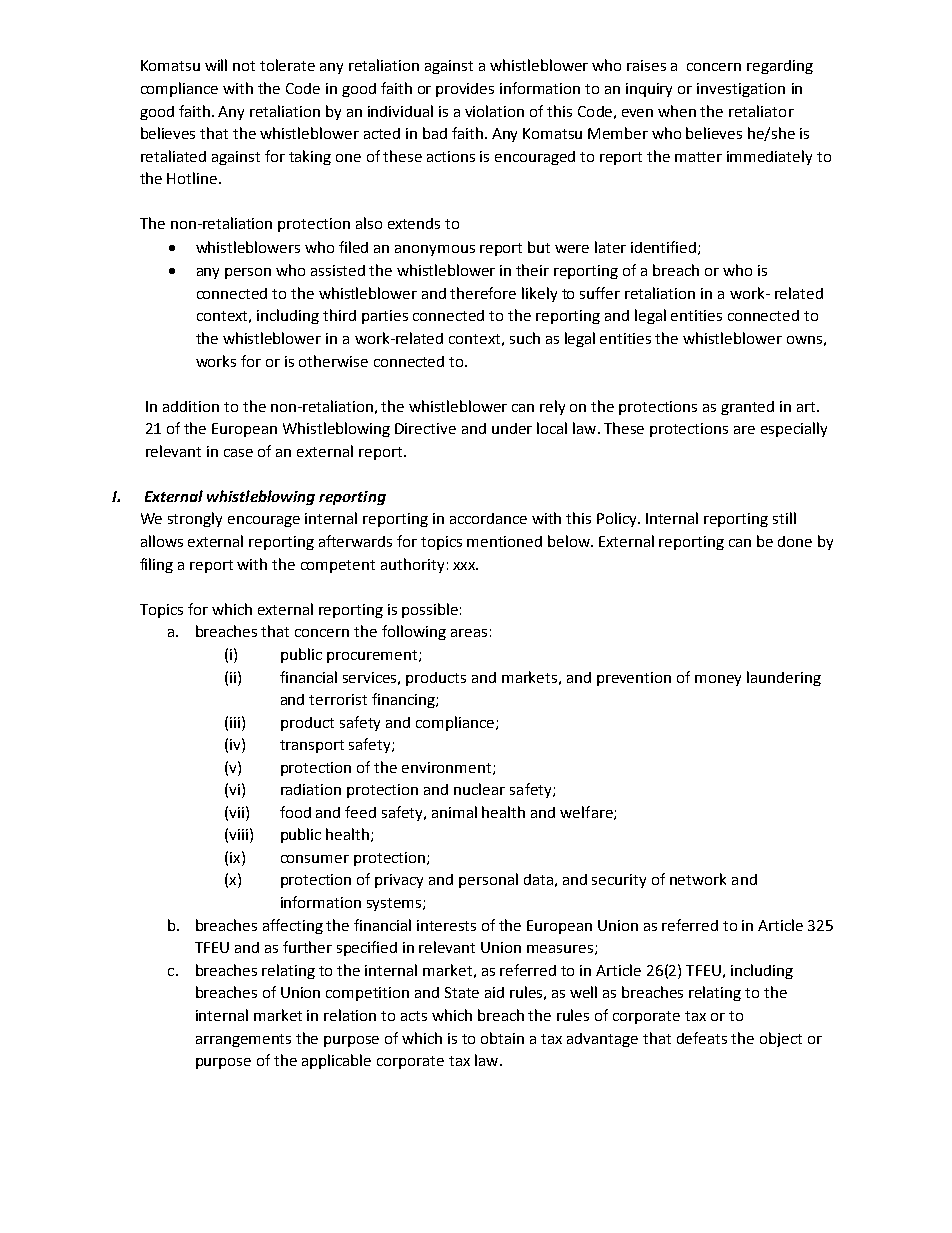 This document has height=1233, width=952. Describe the element at coordinates (465, 90) in the document. I see `provides` at that location.
